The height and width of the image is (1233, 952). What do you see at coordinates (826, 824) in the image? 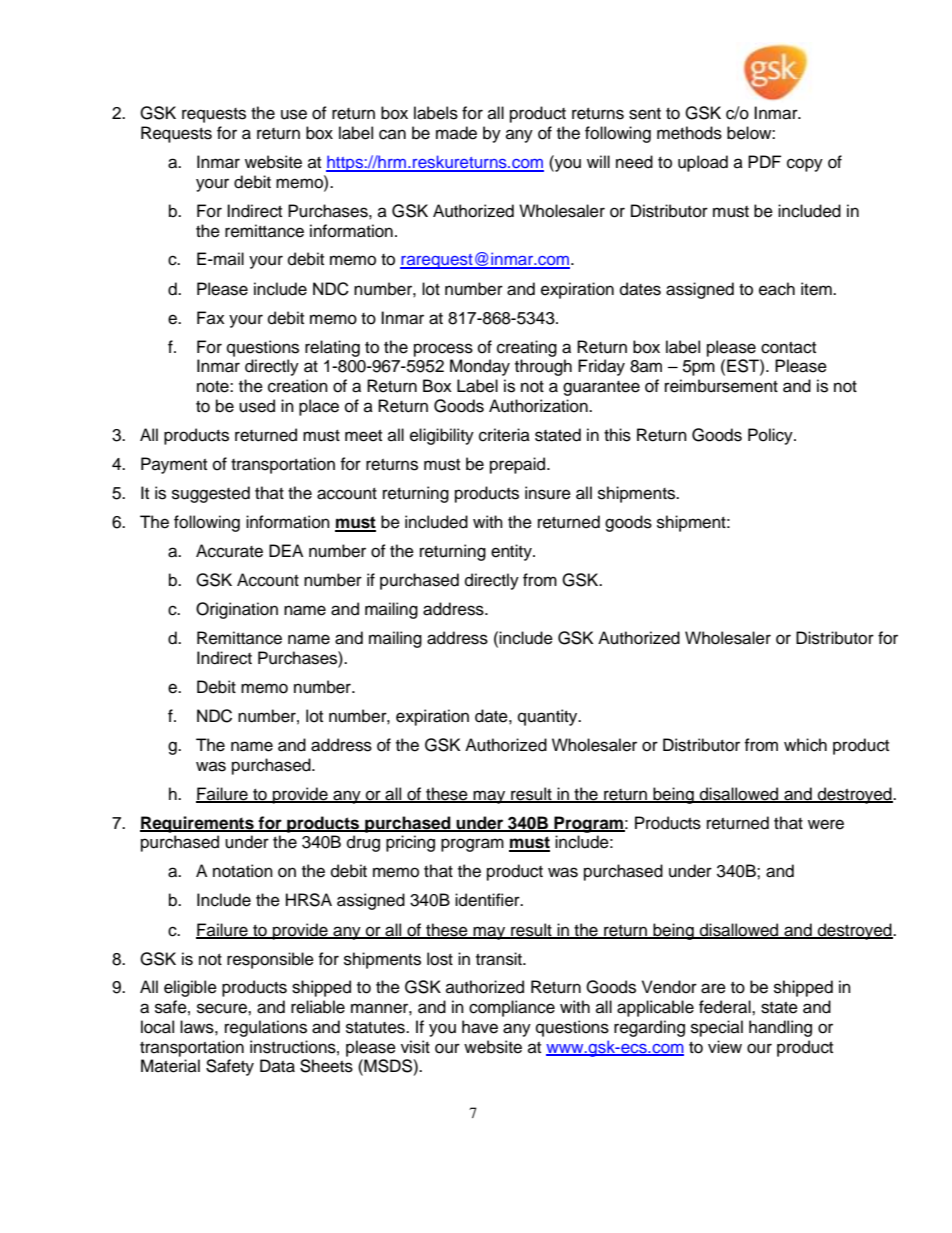
I see `were` at bounding box center [826, 824].
